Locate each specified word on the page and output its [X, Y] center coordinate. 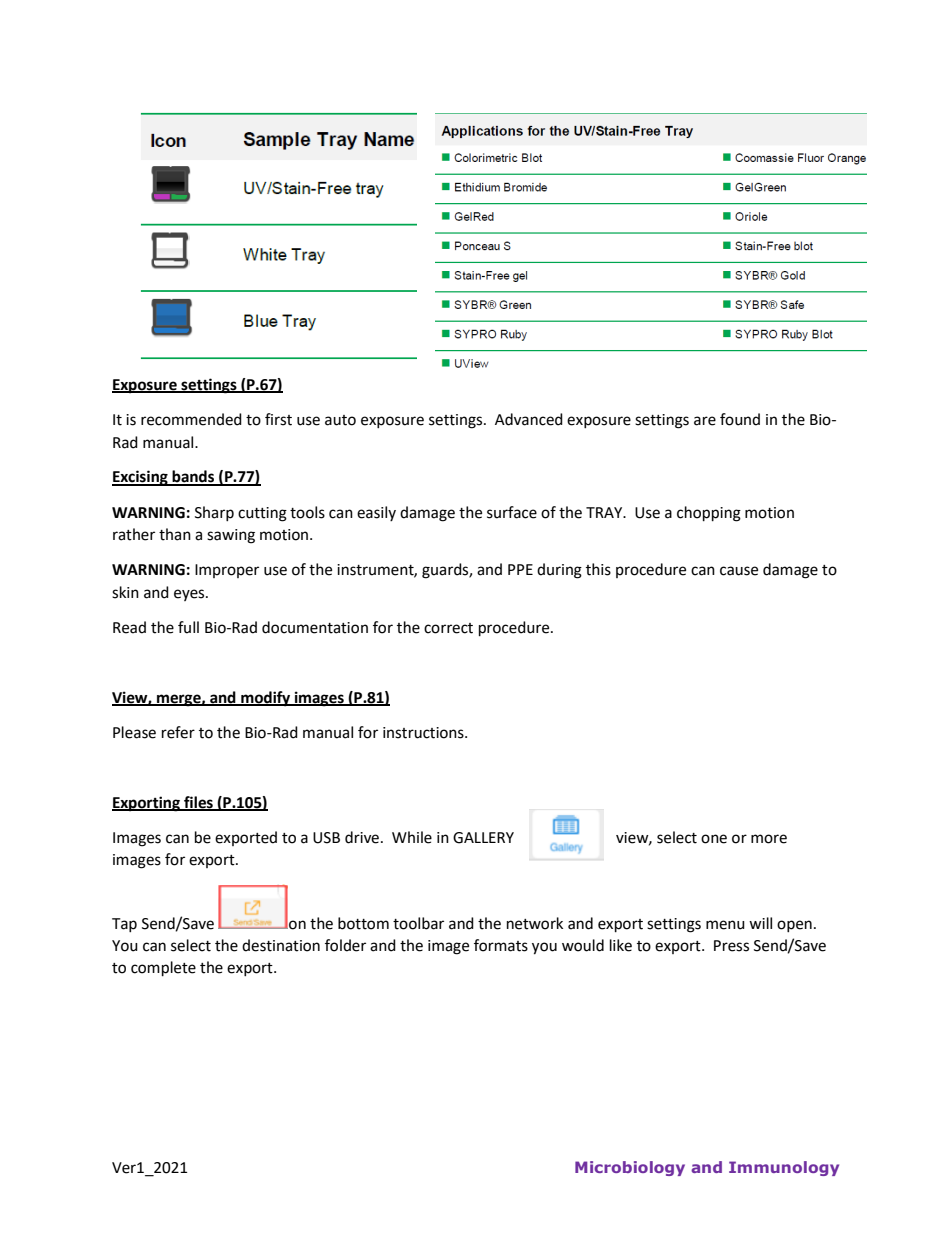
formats [501, 945]
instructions [424, 733]
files [198, 803]
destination [281, 945]
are [705, 421]
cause [739, 571]
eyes [190, 595]
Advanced [529, 419]
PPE [520, 569]
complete [163, 969]
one [714, 839]
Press [731, 946]
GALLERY [483, 838]
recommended [191, 419]
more [769, 839]
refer [178, 732]
